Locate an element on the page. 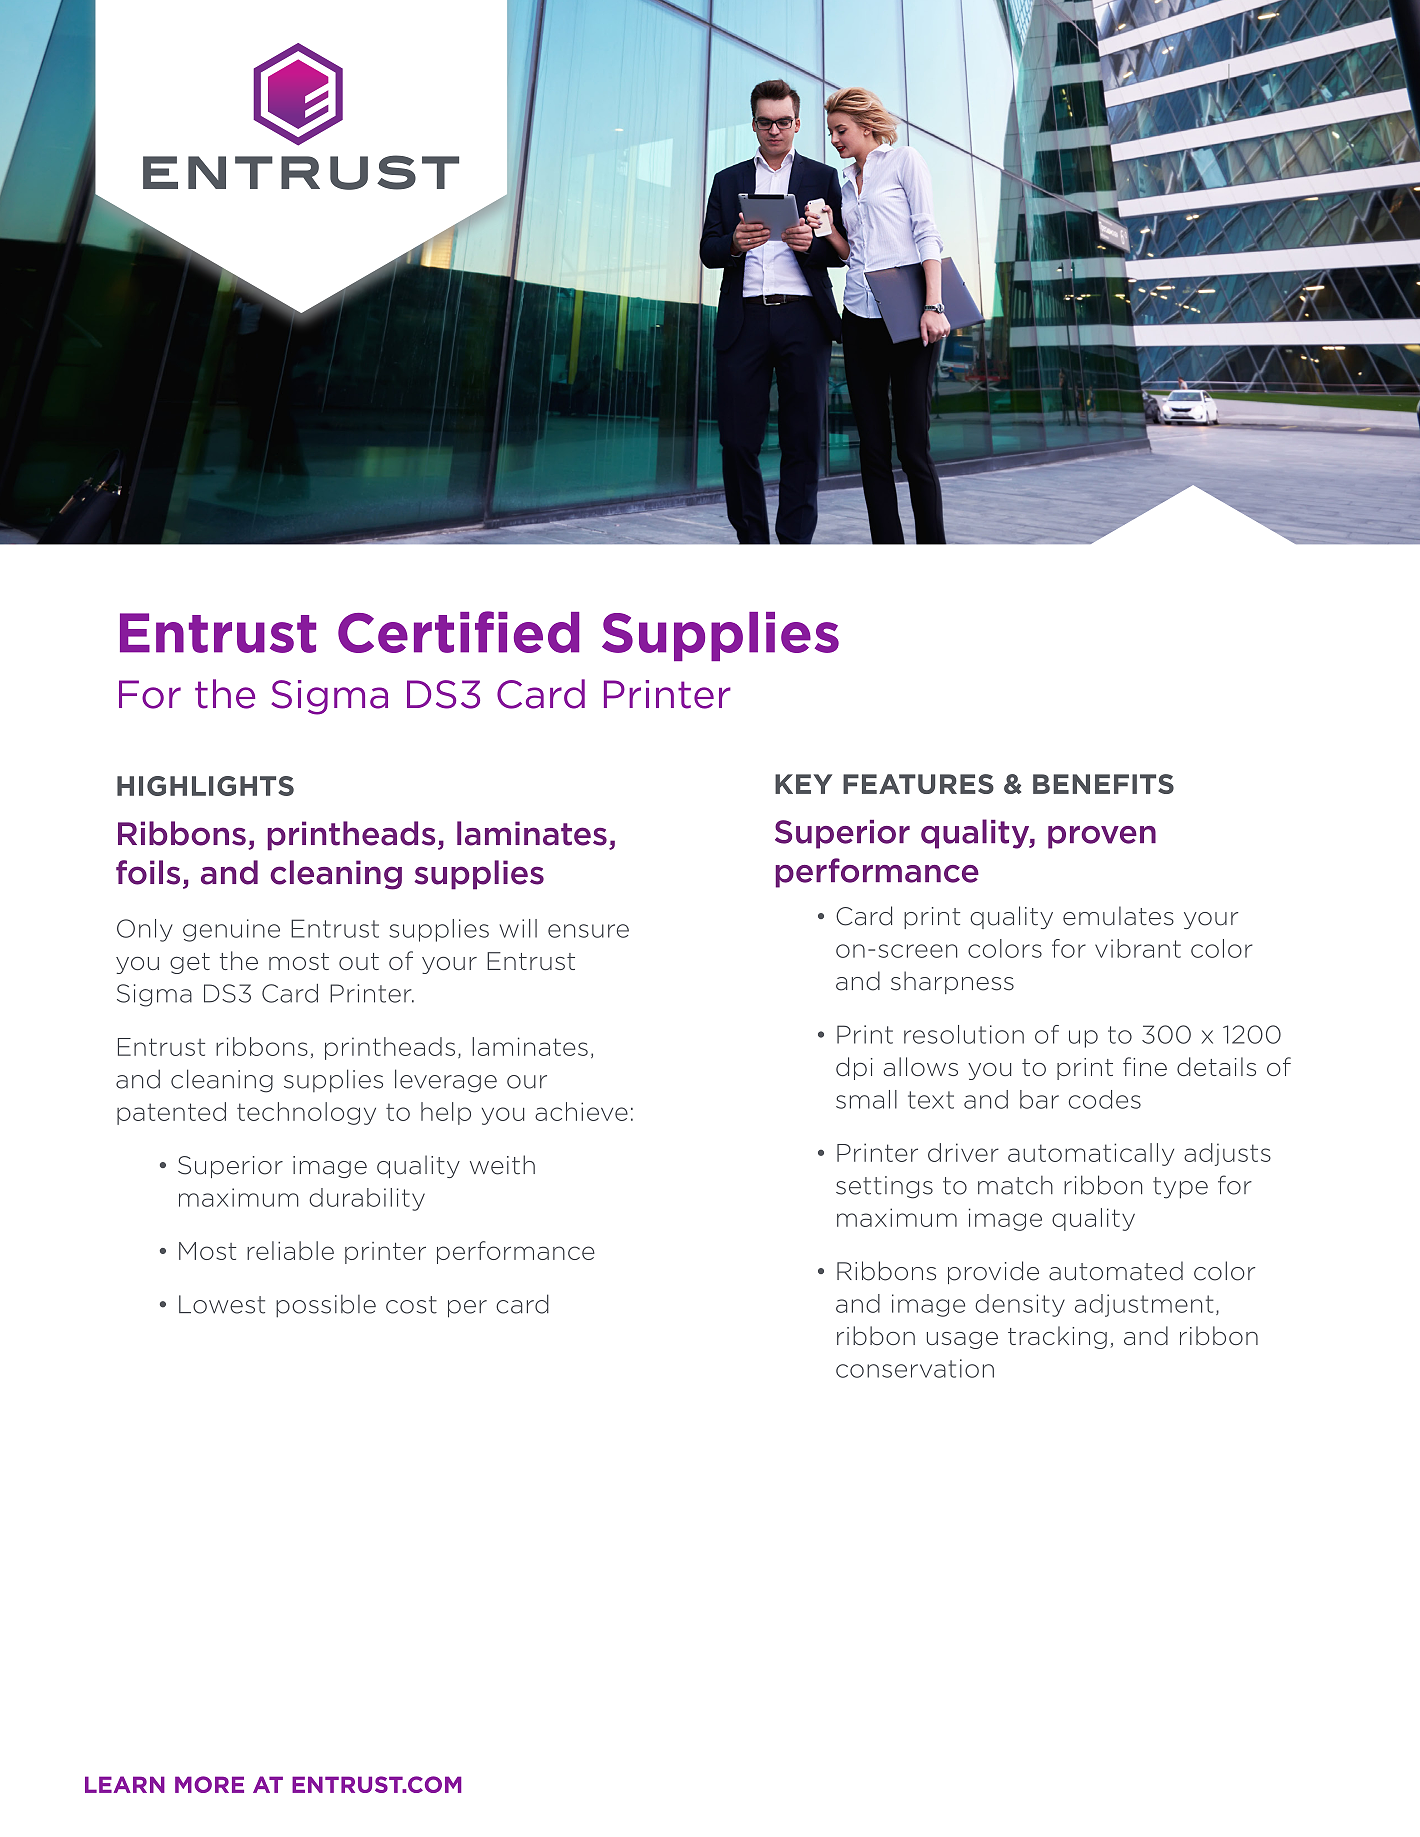  ensure is located at coordinates (588, 931).
